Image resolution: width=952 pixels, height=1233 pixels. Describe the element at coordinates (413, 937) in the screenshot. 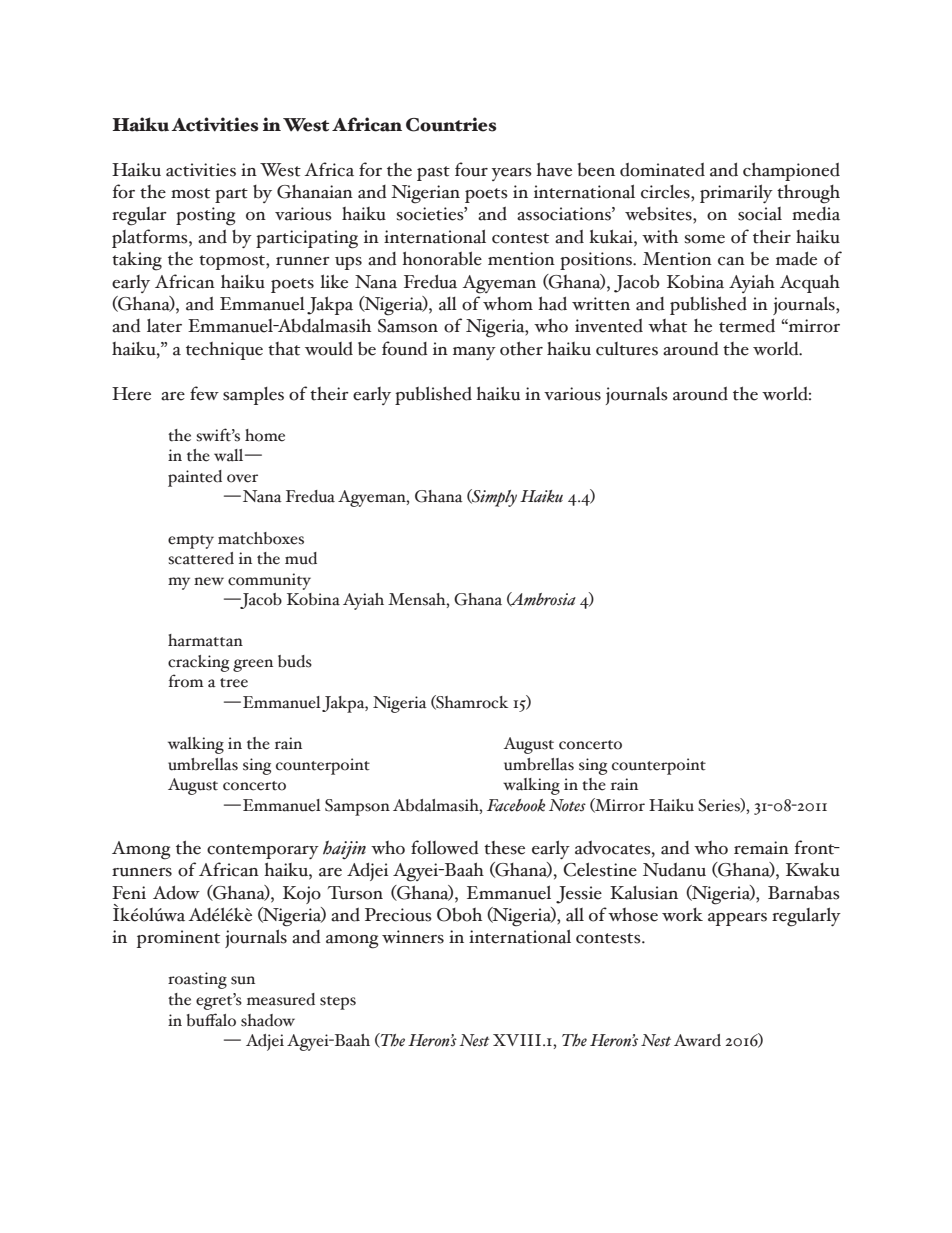

I see `winners` at that location.
